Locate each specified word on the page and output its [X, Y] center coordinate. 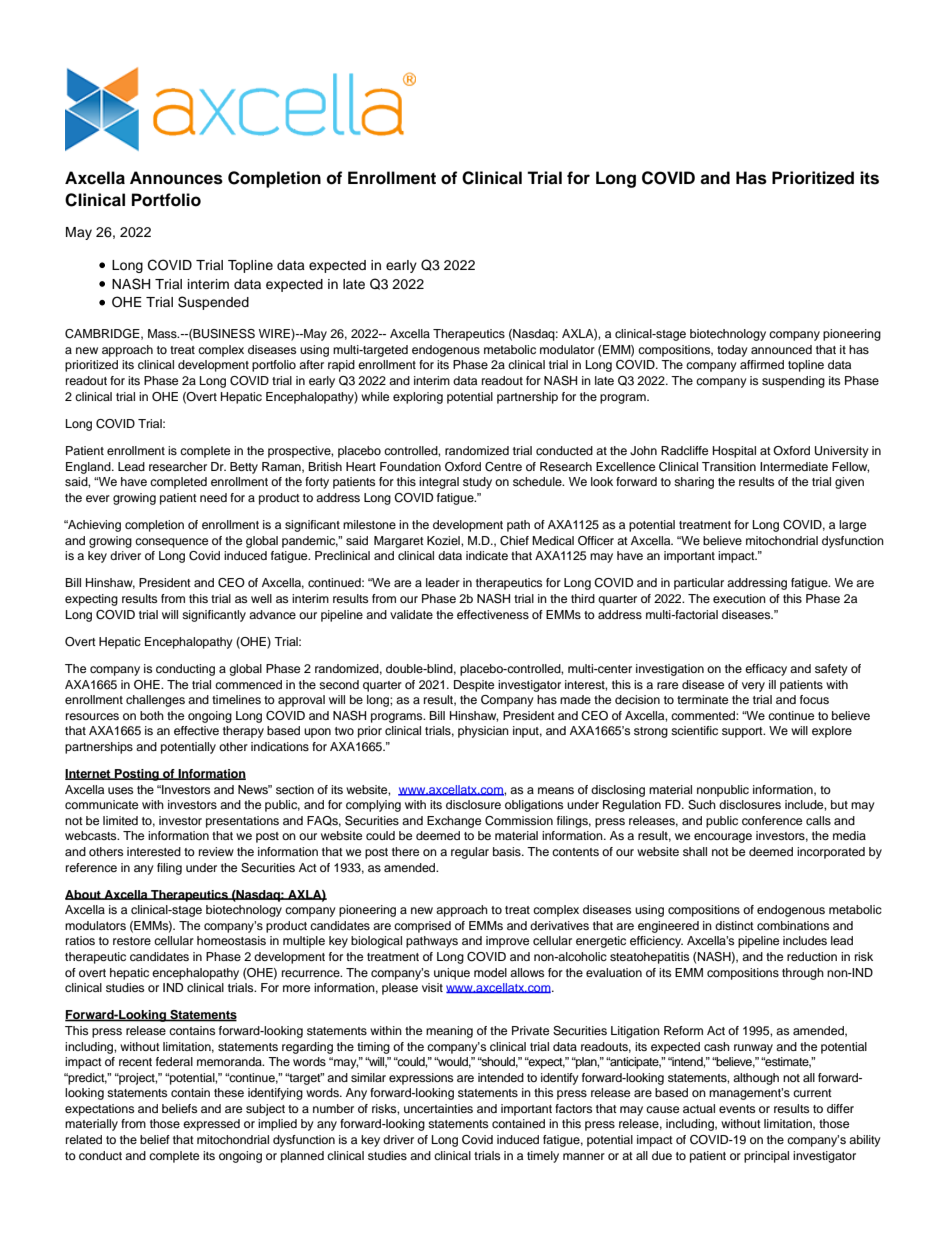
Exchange [454, 822]
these [229, 1092]
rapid [341, 366]
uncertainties [438, 1108]
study [477, 483]
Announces [176, 178]
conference [772, 820]
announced [781, 349]
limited [120, 820]
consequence [171, 543]
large [852, 526]
